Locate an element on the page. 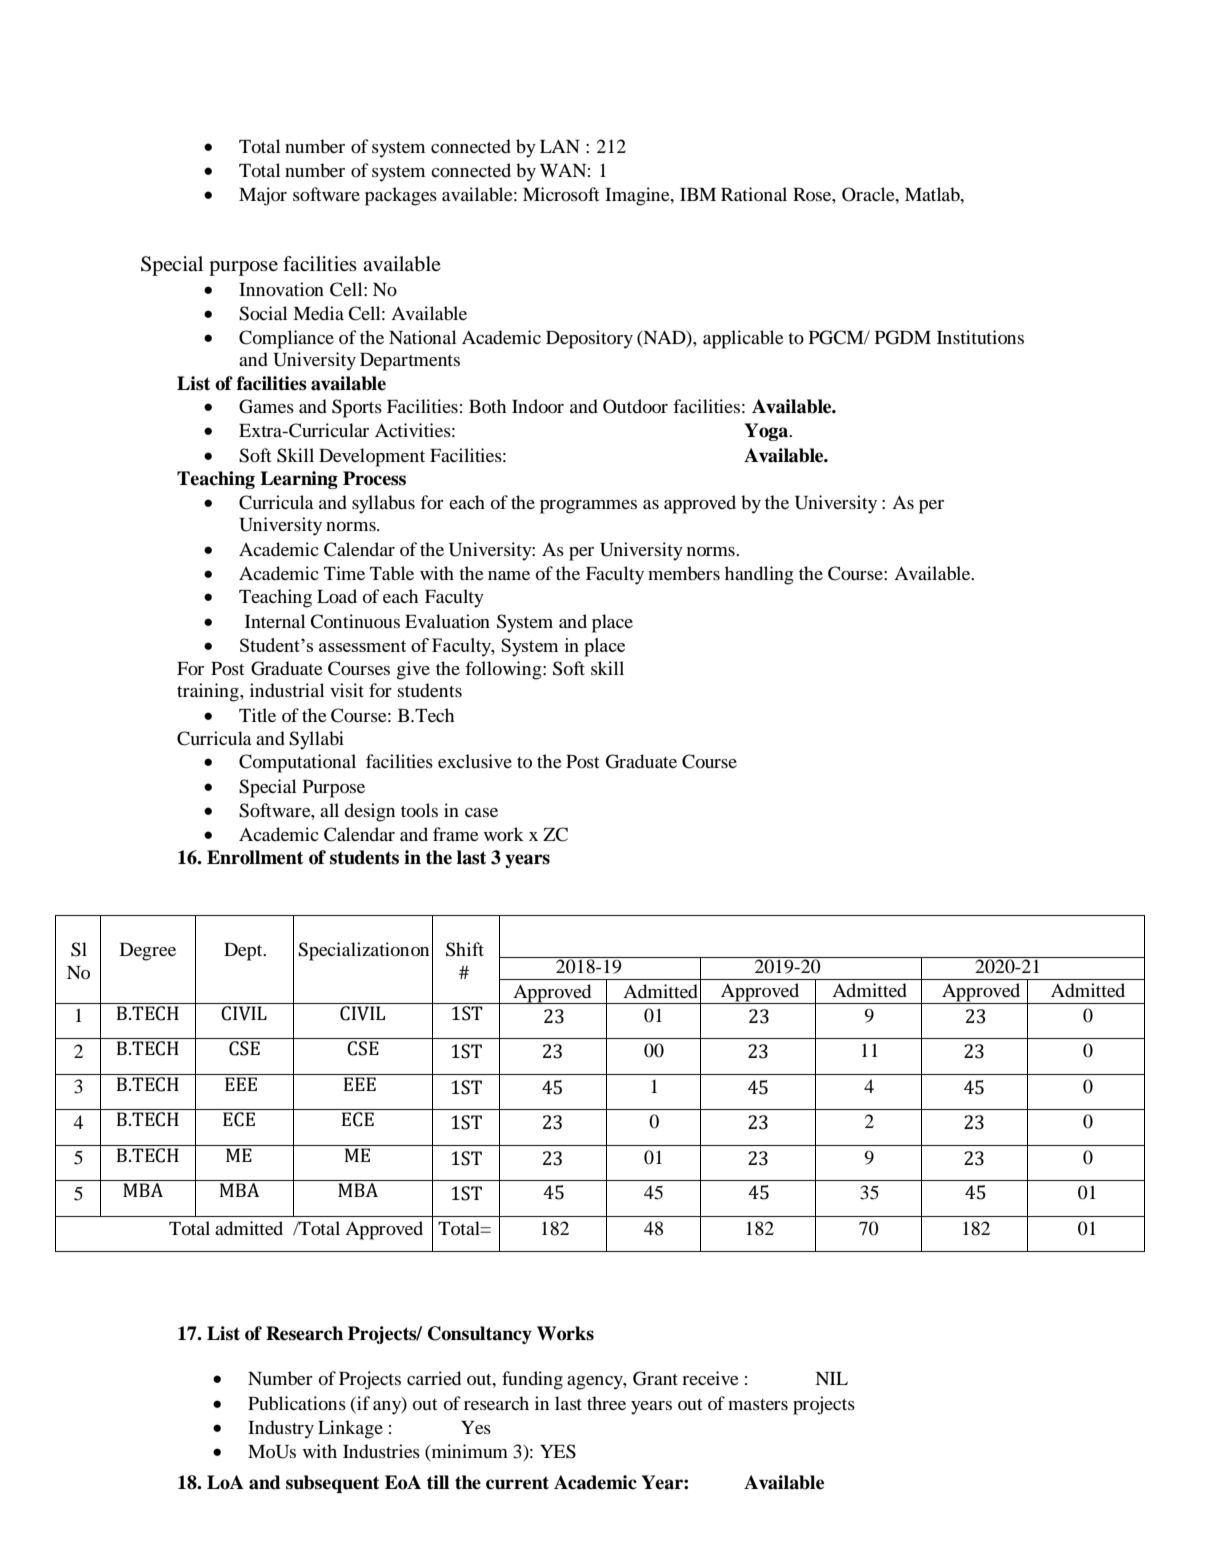 The width and height of the document is (1205, 1560). LAN is located at coordinates (560, 146).
